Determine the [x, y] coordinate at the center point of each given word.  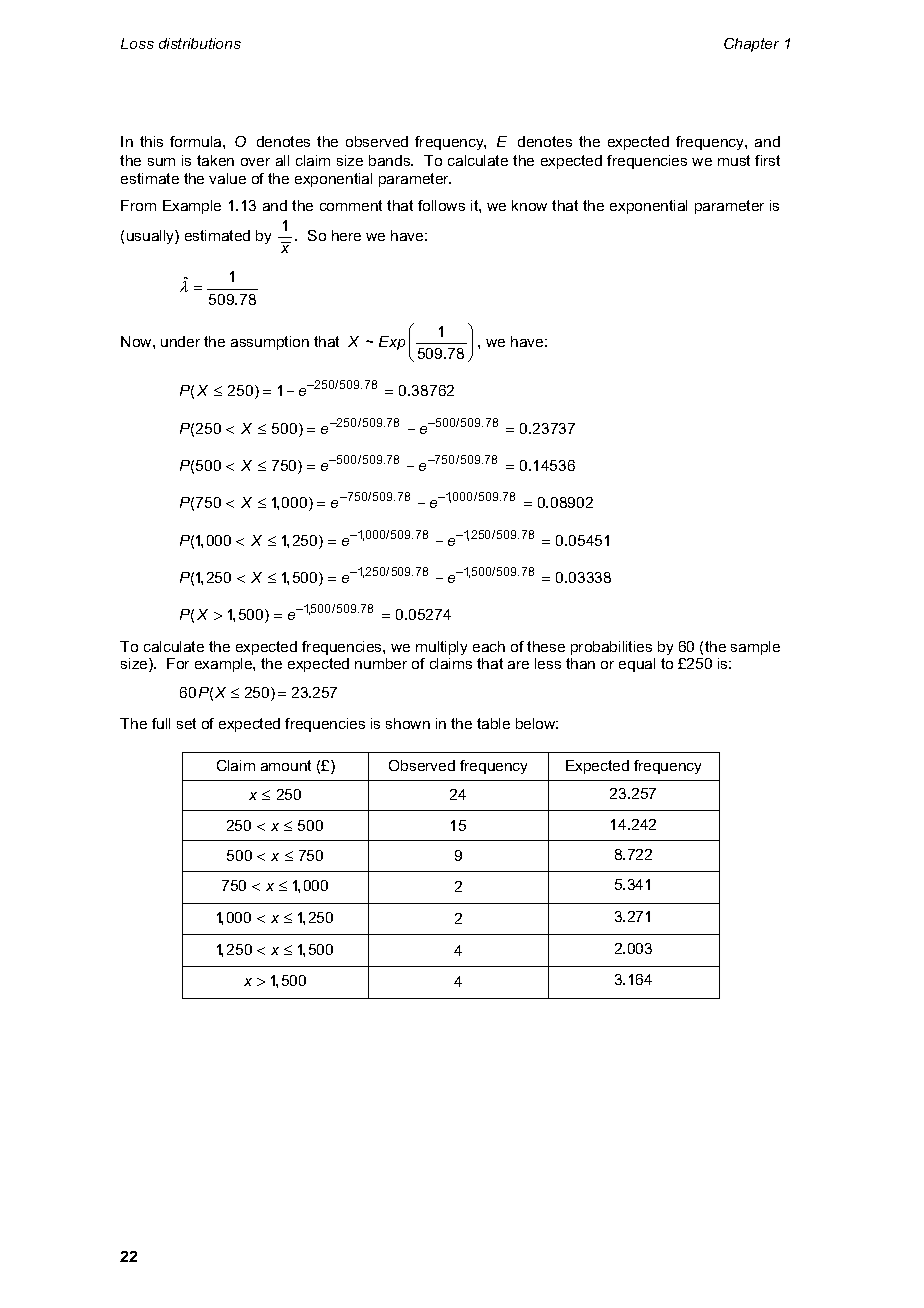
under [180, 341]
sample [755, 648]
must [734, 160]
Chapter [751, 45]
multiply [441, 648]
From [138, 205]
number [381, 663]
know [529, 205]
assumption [270, 343]
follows [441, 205]
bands [391, 160]
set [186, 723]
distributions [200, 43]
